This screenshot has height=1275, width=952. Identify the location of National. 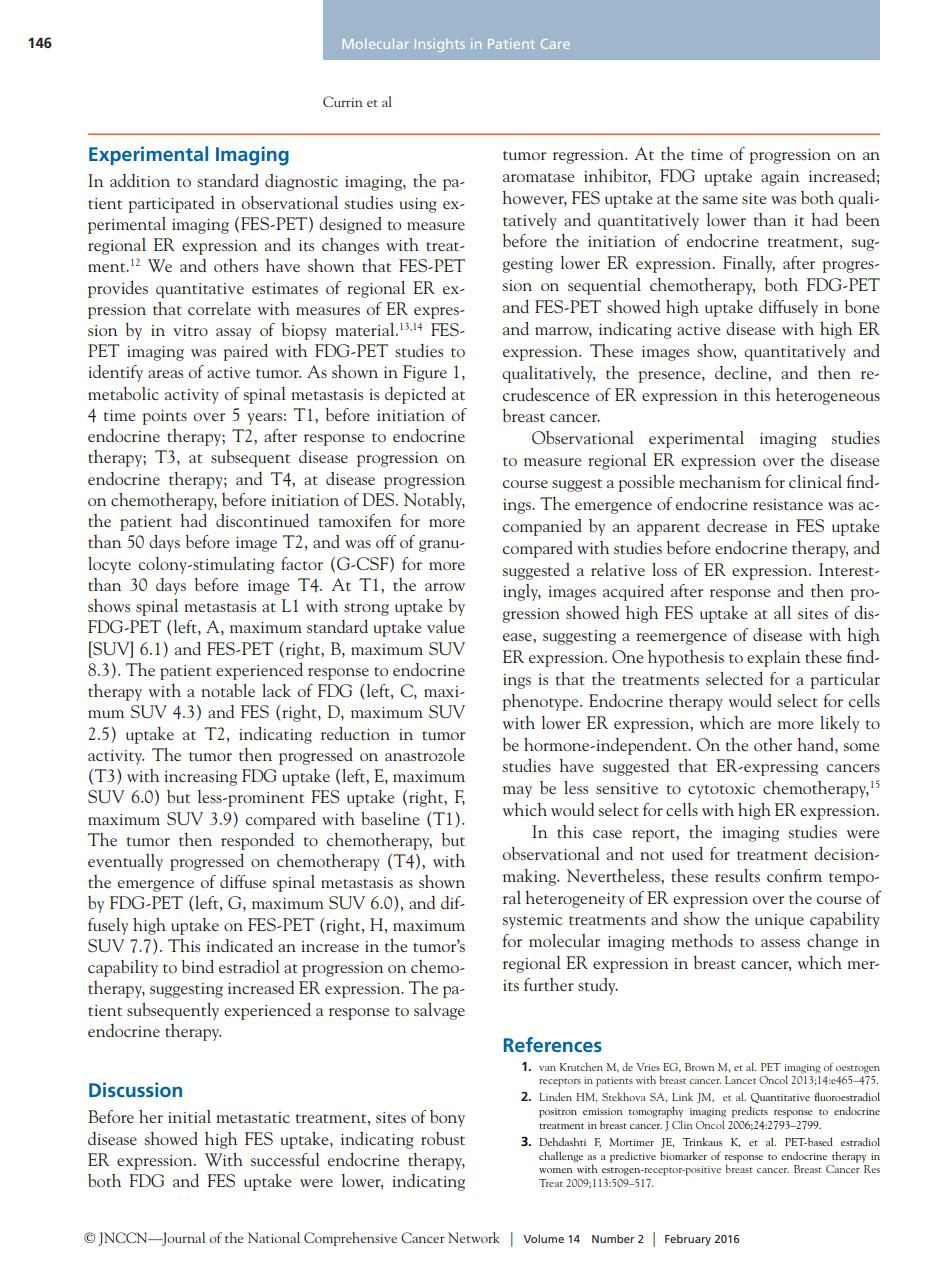
(274, 1237).
